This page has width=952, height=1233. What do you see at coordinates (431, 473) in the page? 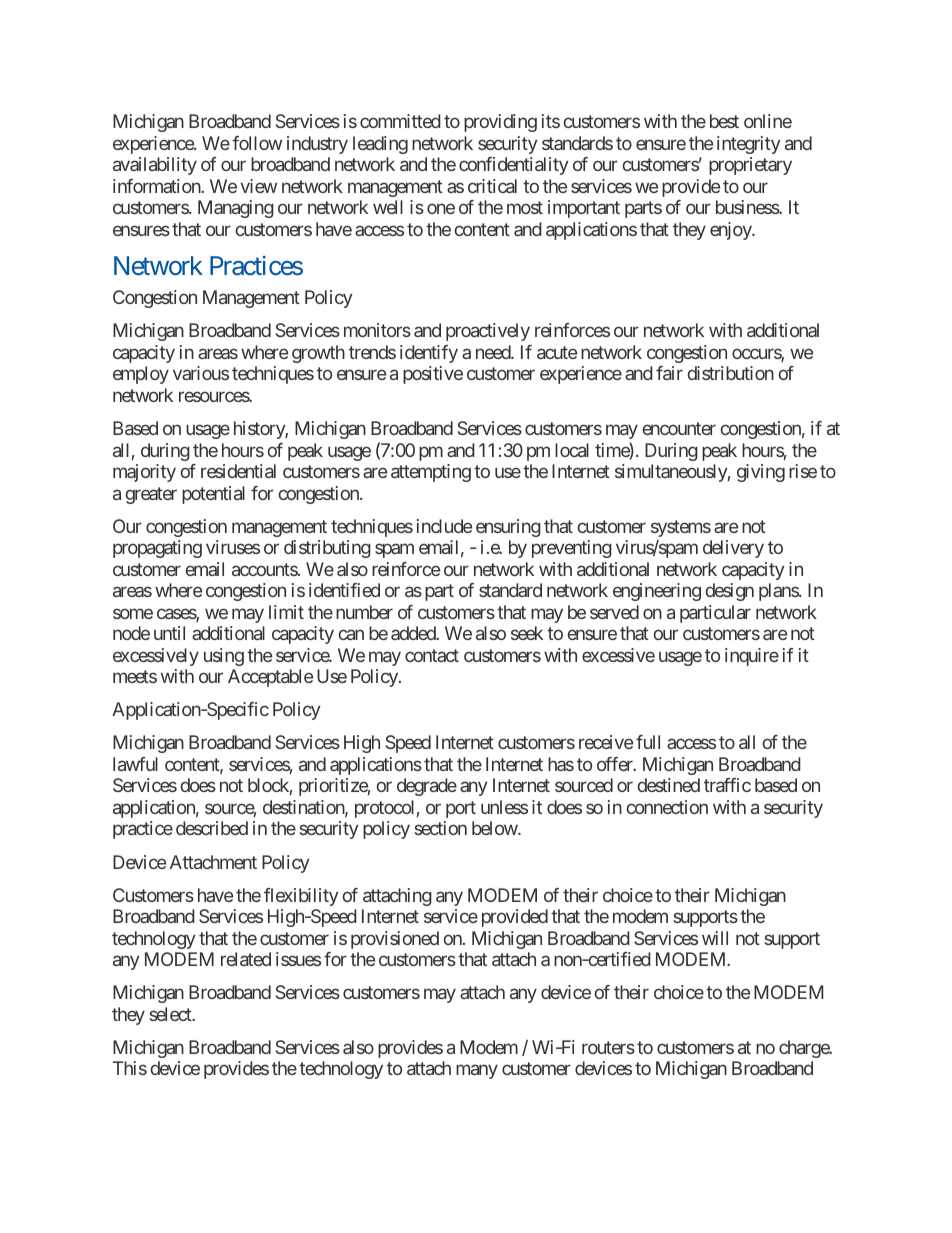
I see `attempting` at bounding box center [431, 473].
